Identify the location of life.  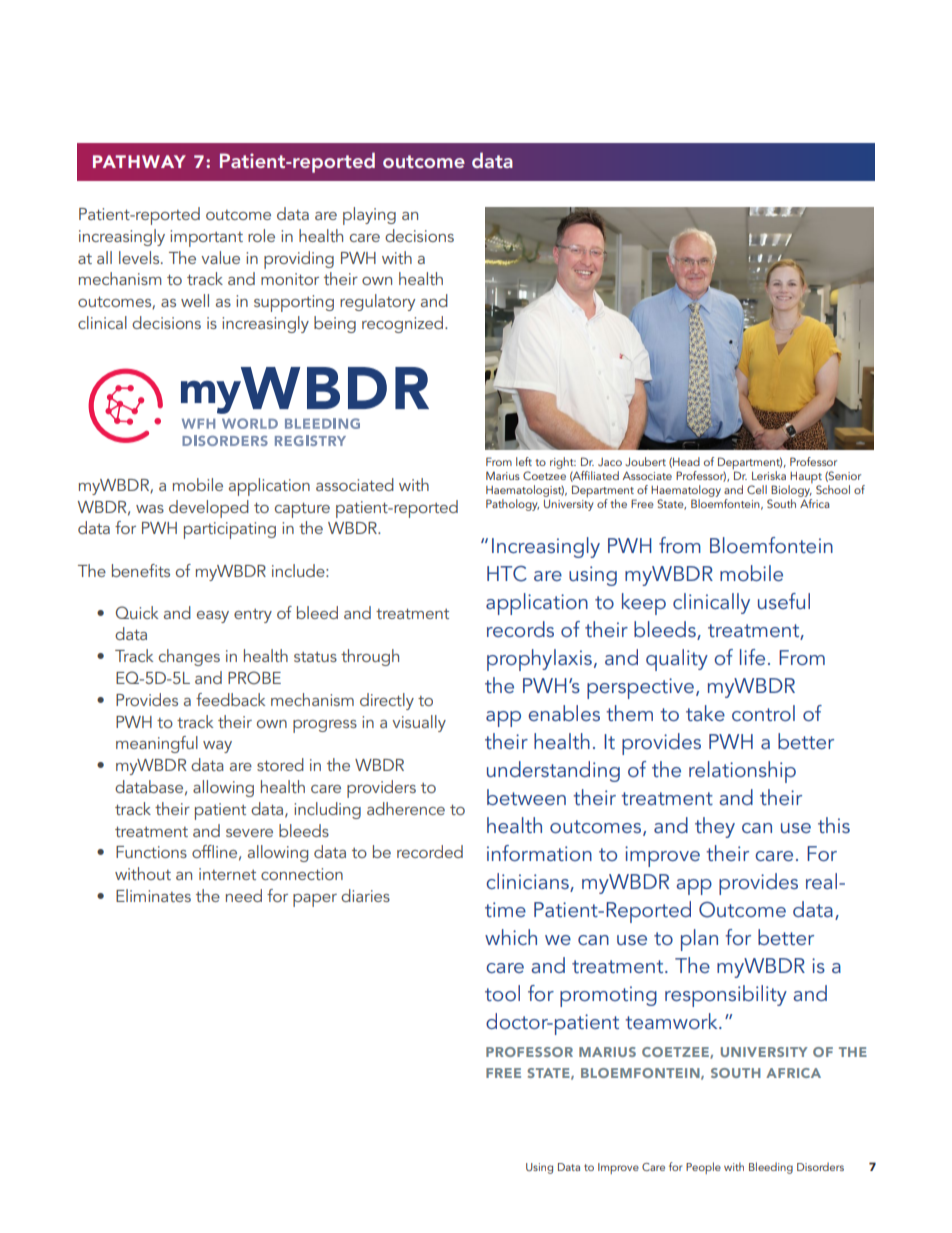
(752, 657).
